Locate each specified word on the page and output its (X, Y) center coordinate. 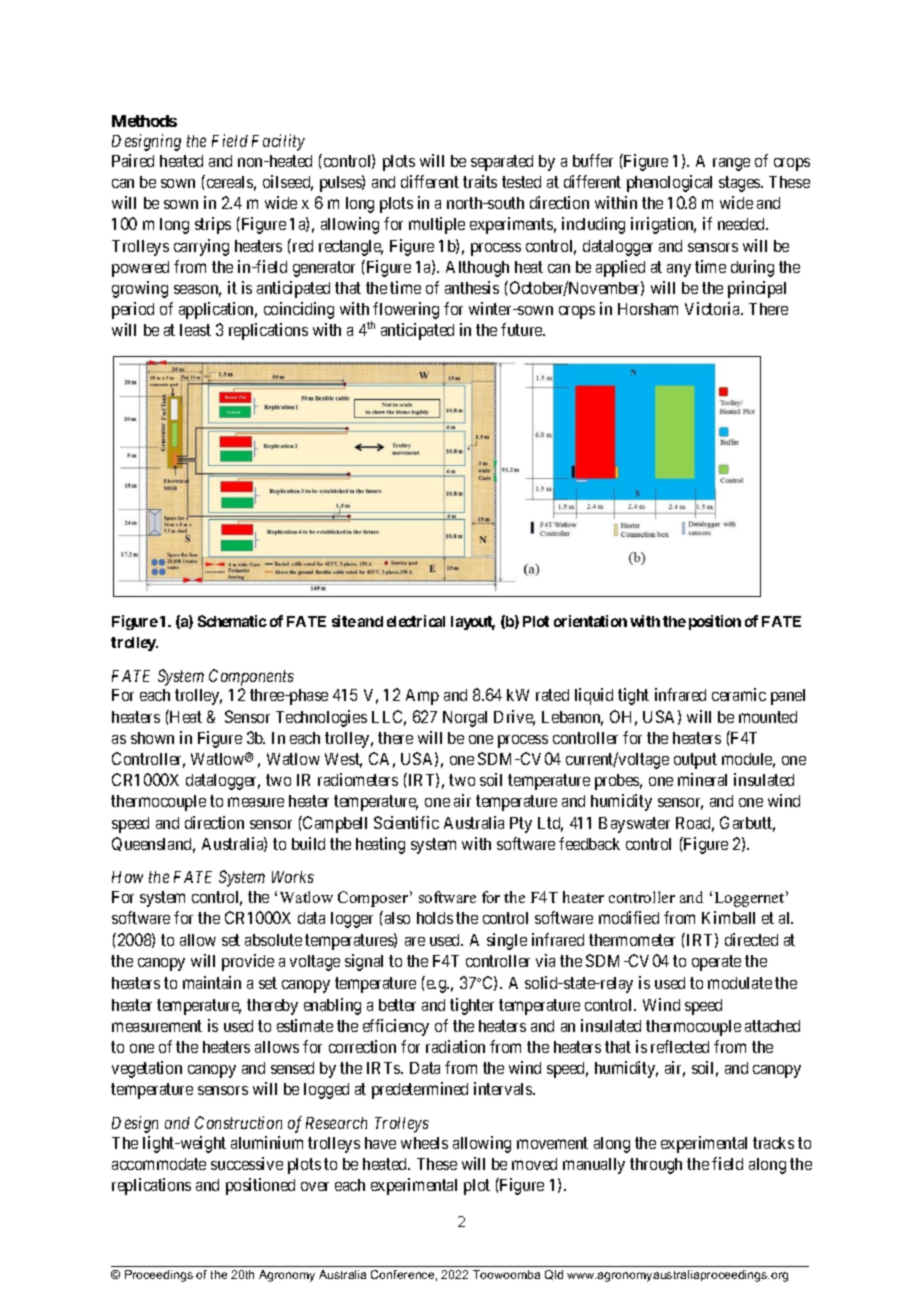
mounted (768, 717)
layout (473, 623)
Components (251, 677)
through (656, 1166)
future (522, 329)
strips (213, 225)
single (507, 941)
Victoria (714, 308)
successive (247, 1163)
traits (480, 181)
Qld (554, 1275)
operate (716, 963)
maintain (212, 982)
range (731, 164)
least (195, 330)
